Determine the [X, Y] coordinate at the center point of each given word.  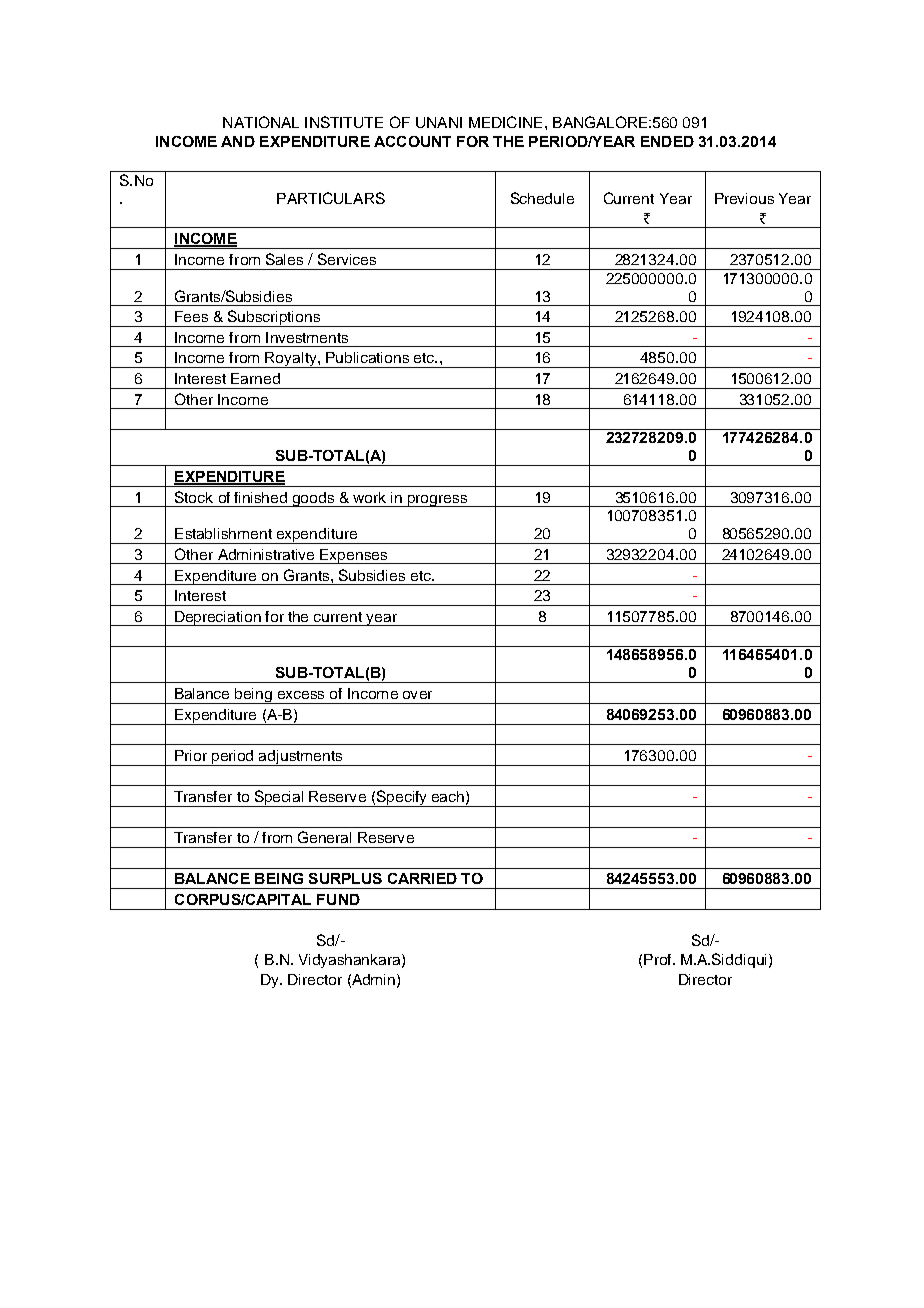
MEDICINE [505, 122]
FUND [338, 899]
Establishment [223, 533]
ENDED [667, 141]
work [369, 497]
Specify [402, 798]
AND [238, 141]
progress [437, 501]
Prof [657, 959]
